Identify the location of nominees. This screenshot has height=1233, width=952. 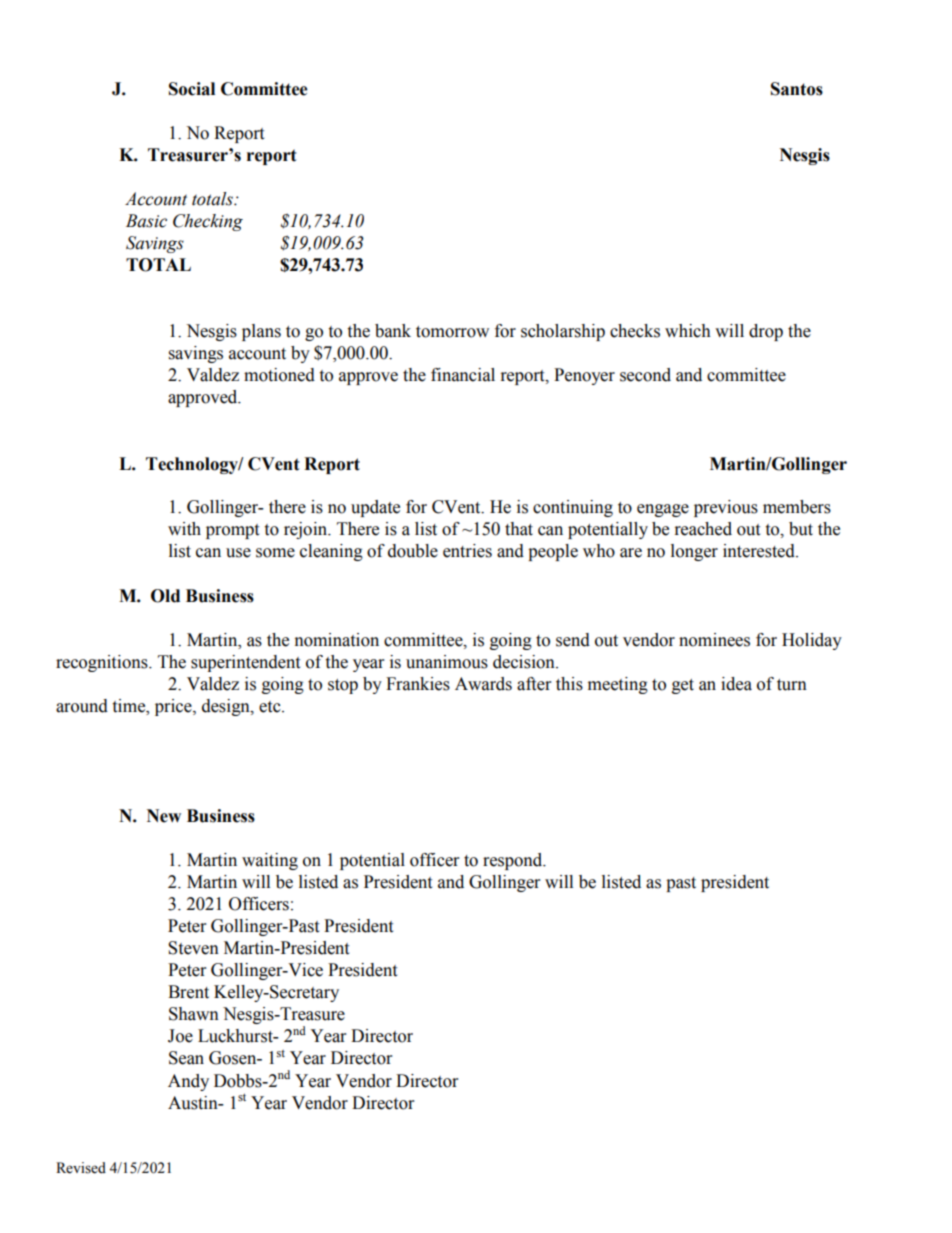
(714, 640).
